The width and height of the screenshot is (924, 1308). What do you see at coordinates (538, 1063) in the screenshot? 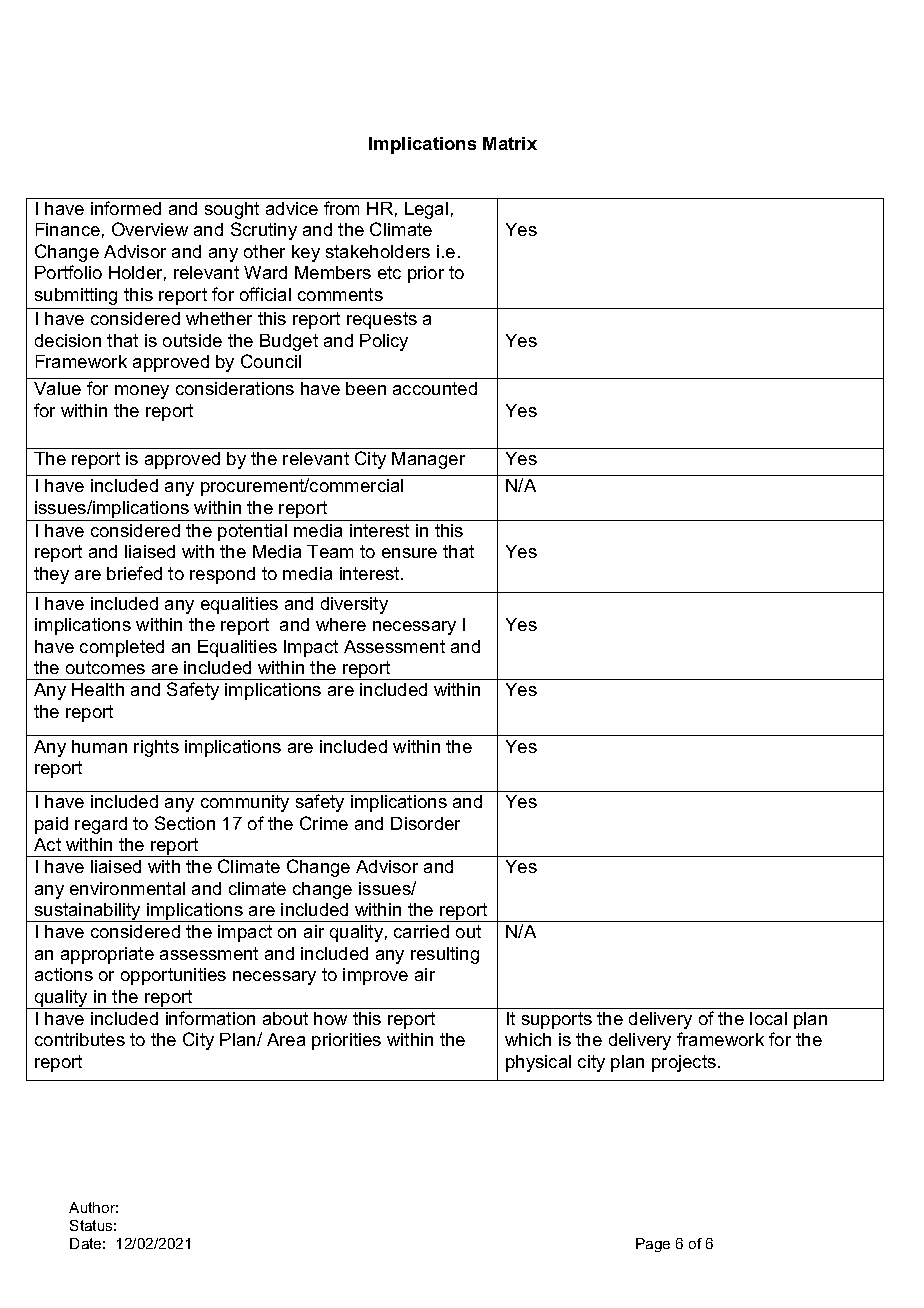
I see `physical` at bounding box center [538, 1063].
